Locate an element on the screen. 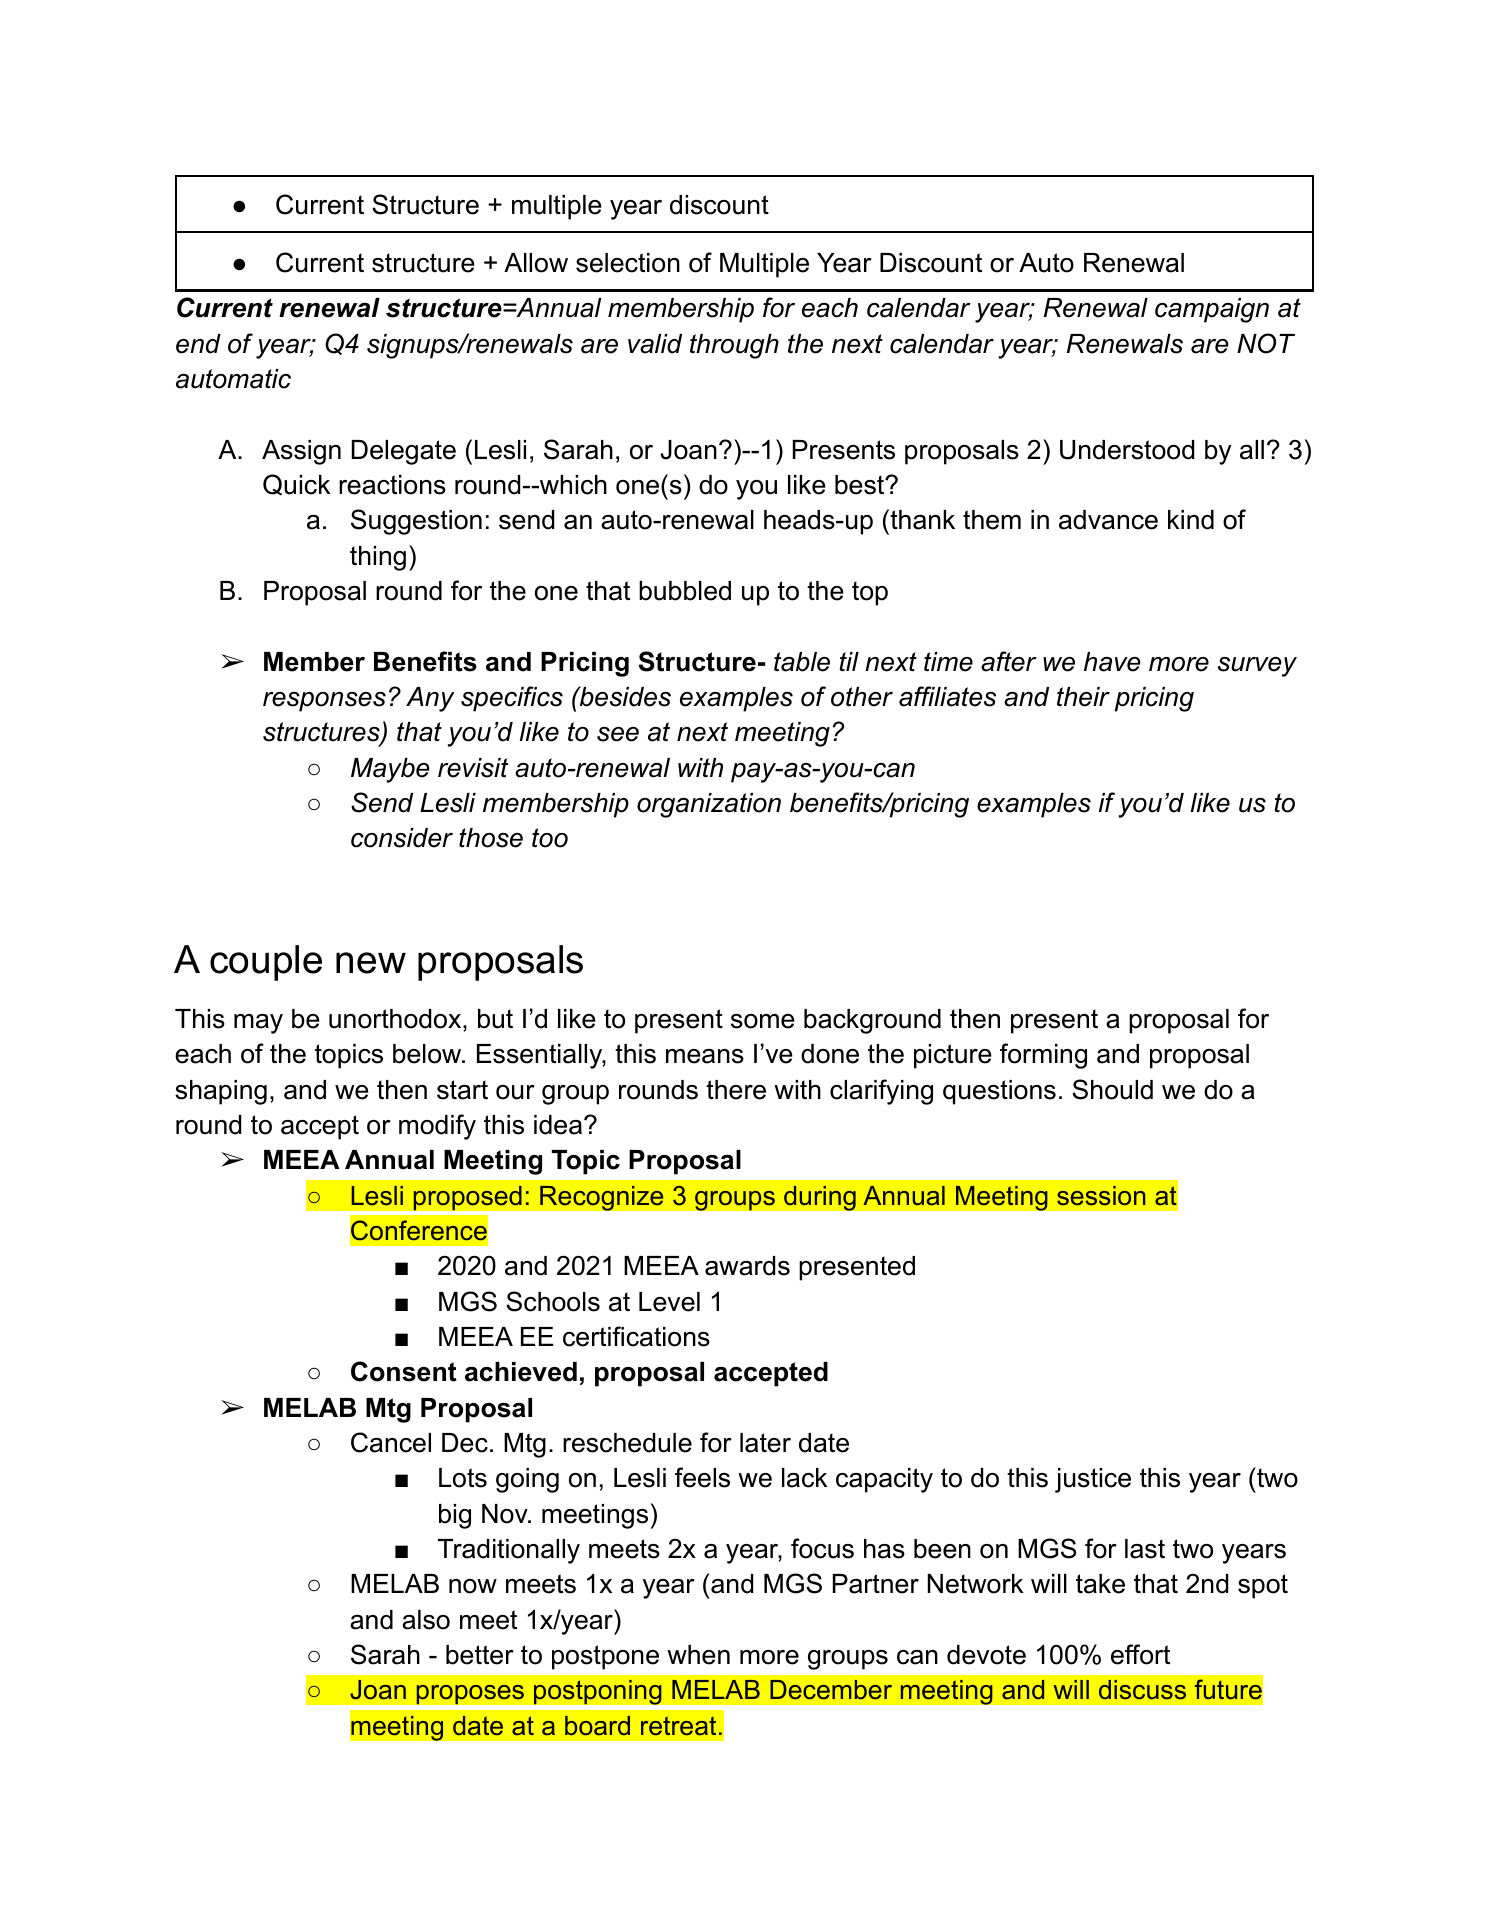 Image resolution: width=1487 pixels, height=1924 pixels. also is located at coordinates (426, 1620).
